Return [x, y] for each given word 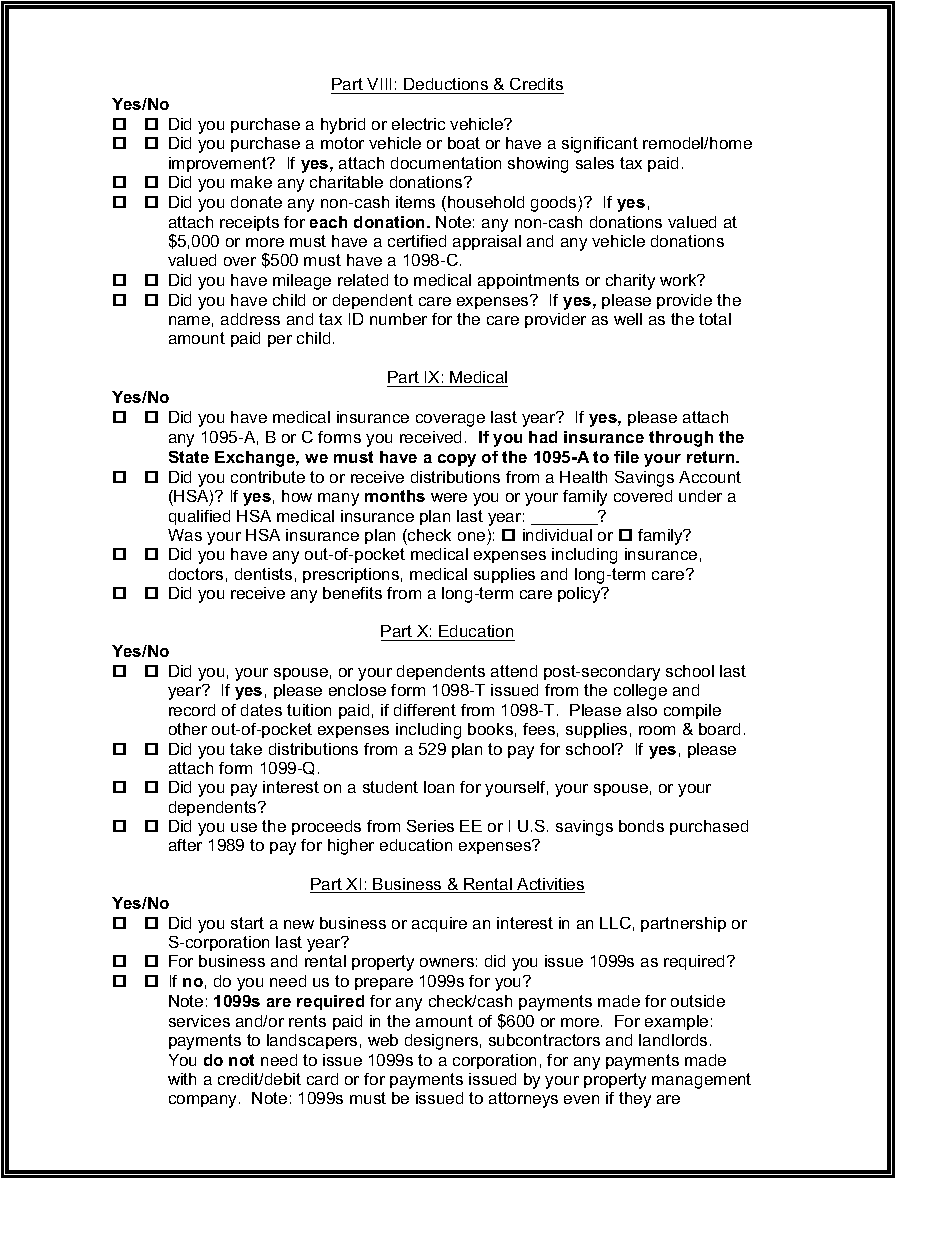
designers [441, 1042]
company [204, 1101]
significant [600, 145]
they [635, 1100]
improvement [219, 164]
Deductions [446, 84]
